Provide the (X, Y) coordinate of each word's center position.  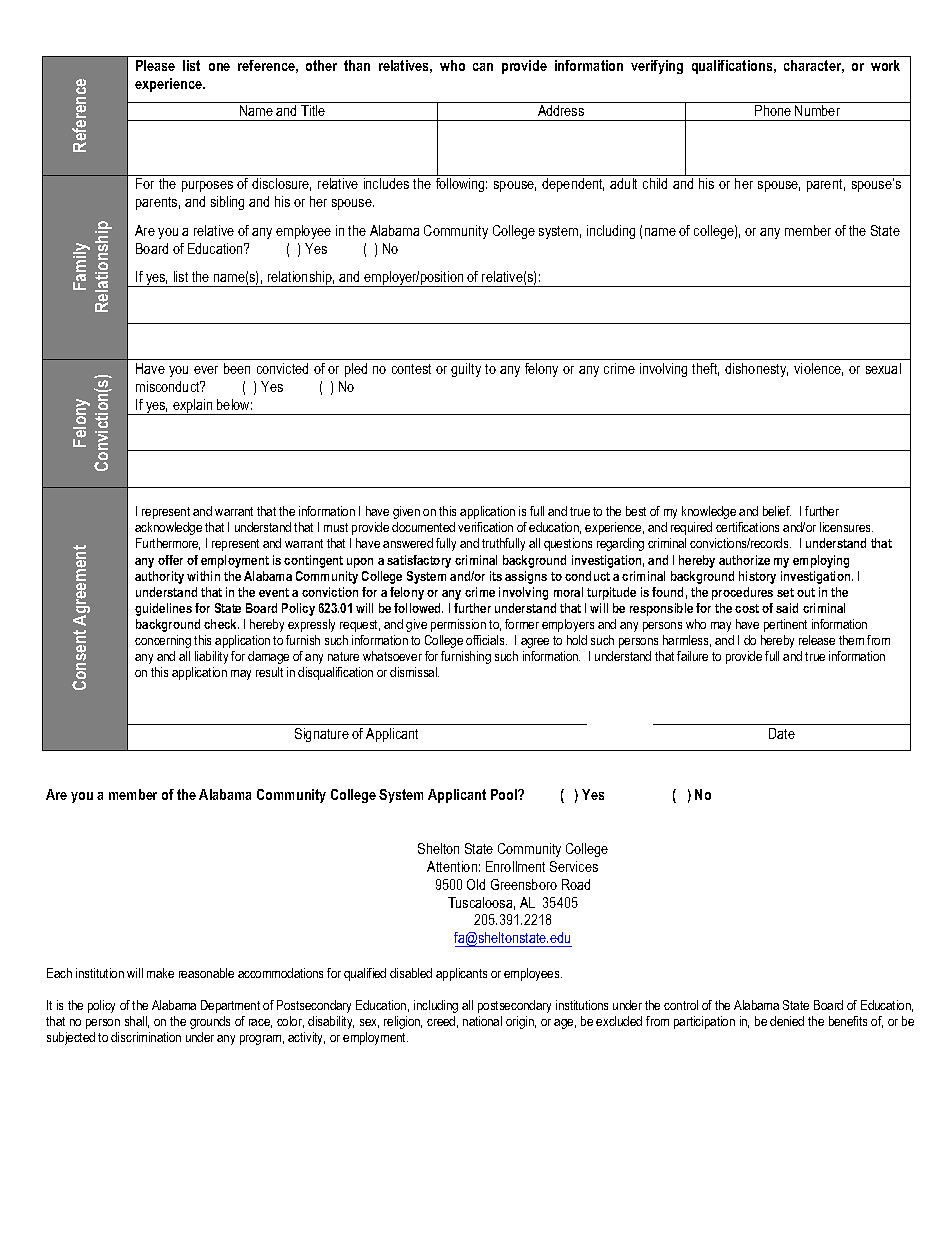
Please (155, 65)
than (357, 65)
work (885, 65)
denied (787, 1021)
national (482, 1021)
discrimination (146, 1037)
